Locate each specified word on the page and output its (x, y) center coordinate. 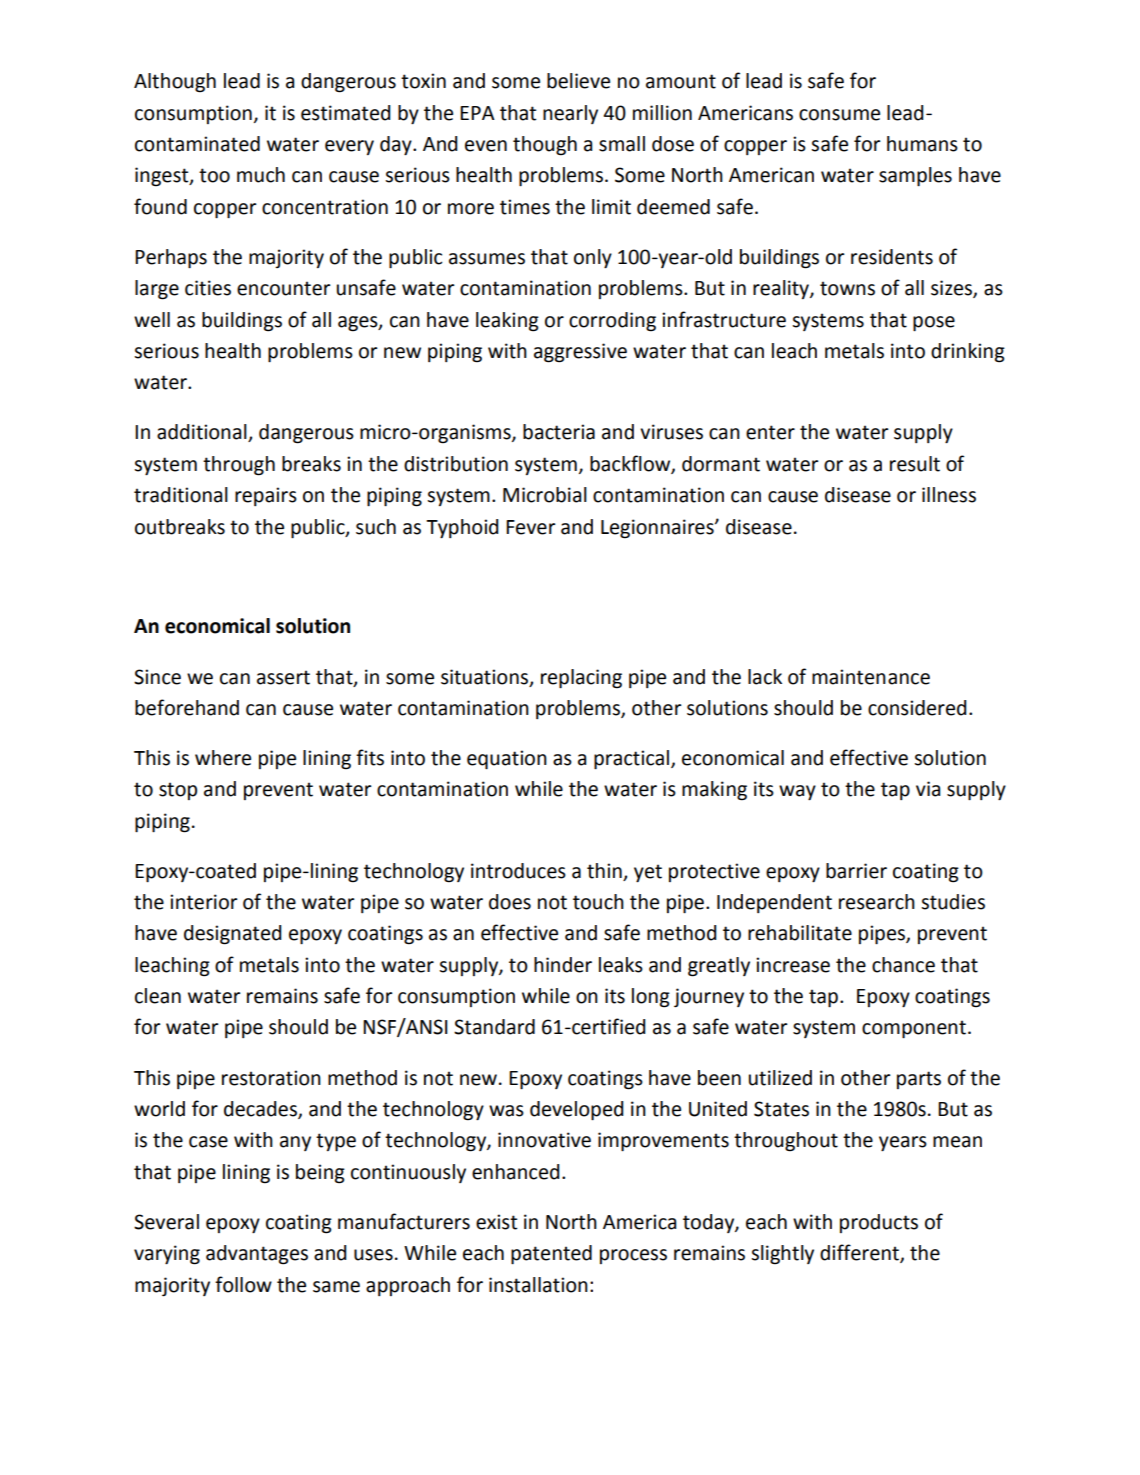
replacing (581, 679)
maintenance (871, 677)
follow (243, 1284)
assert (283, 677)
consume (839, 115)
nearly (570, 114)
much (261, 175)
